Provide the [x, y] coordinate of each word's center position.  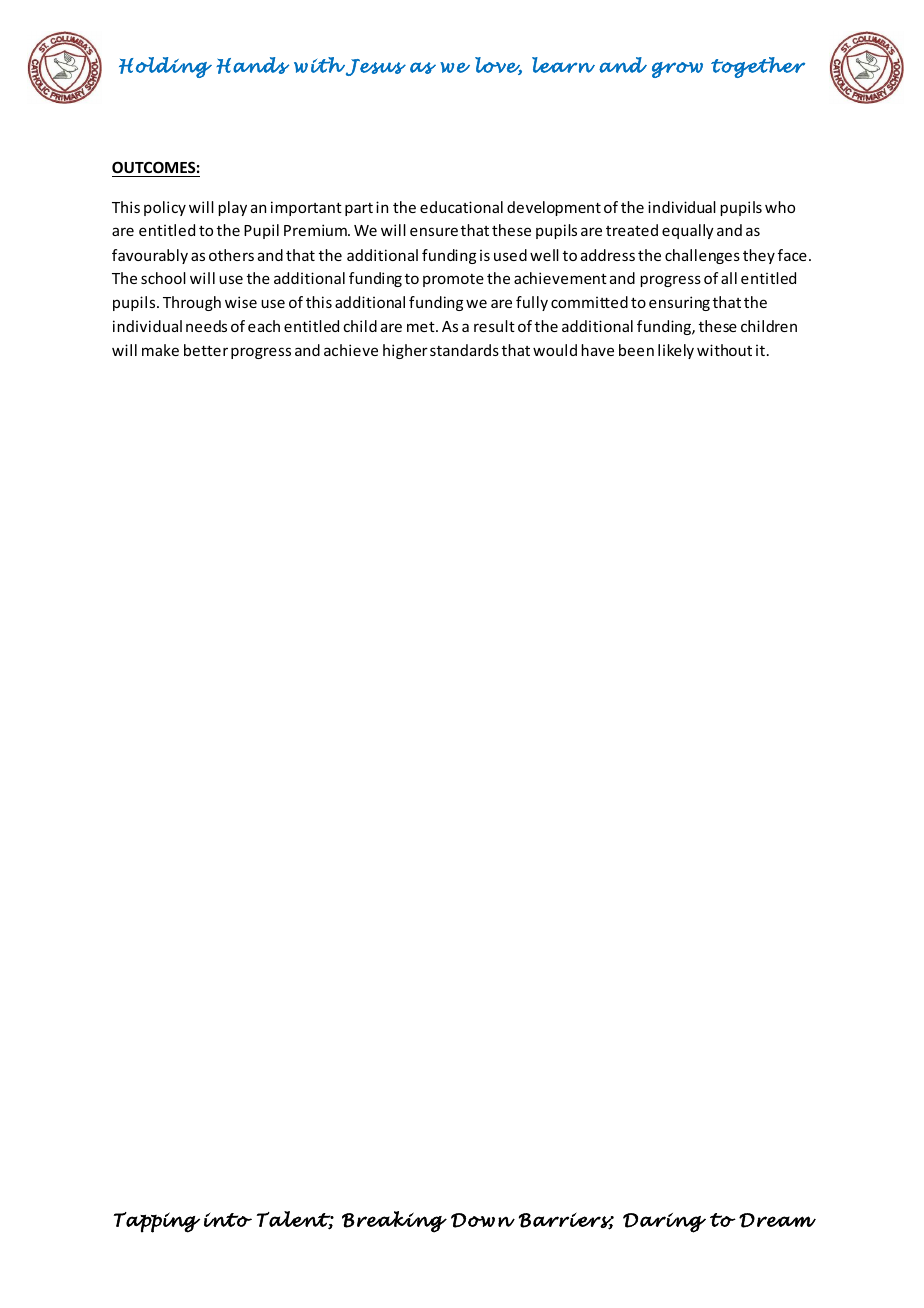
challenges [702, 256]
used [510, 255]
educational [461, 207]
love [498, 66]
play [232, 208]
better [206, 350]
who [780, 207]
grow [677, 70]
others [231, 255]
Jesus [374, 67]
